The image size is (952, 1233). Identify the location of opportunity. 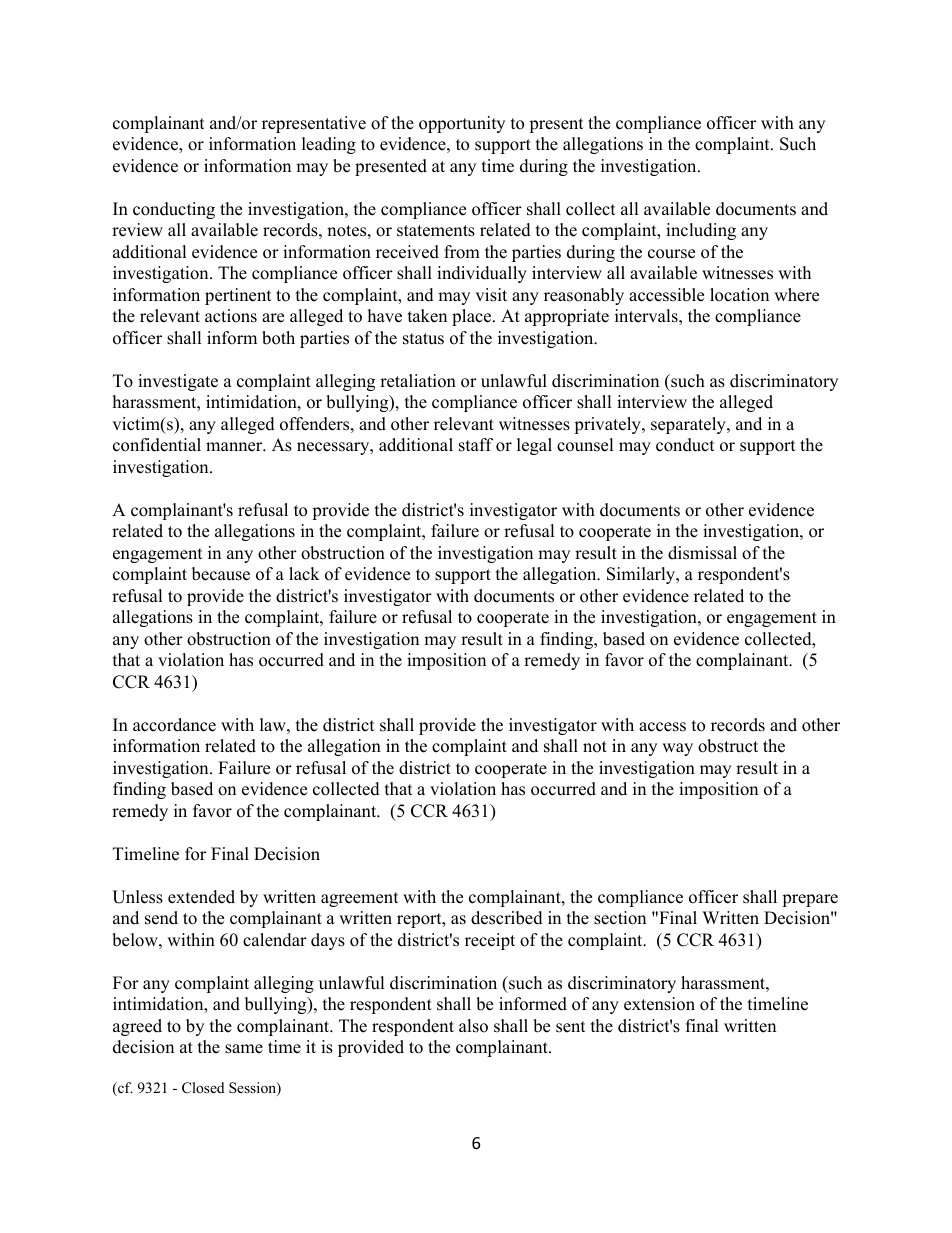
(462, 124).
